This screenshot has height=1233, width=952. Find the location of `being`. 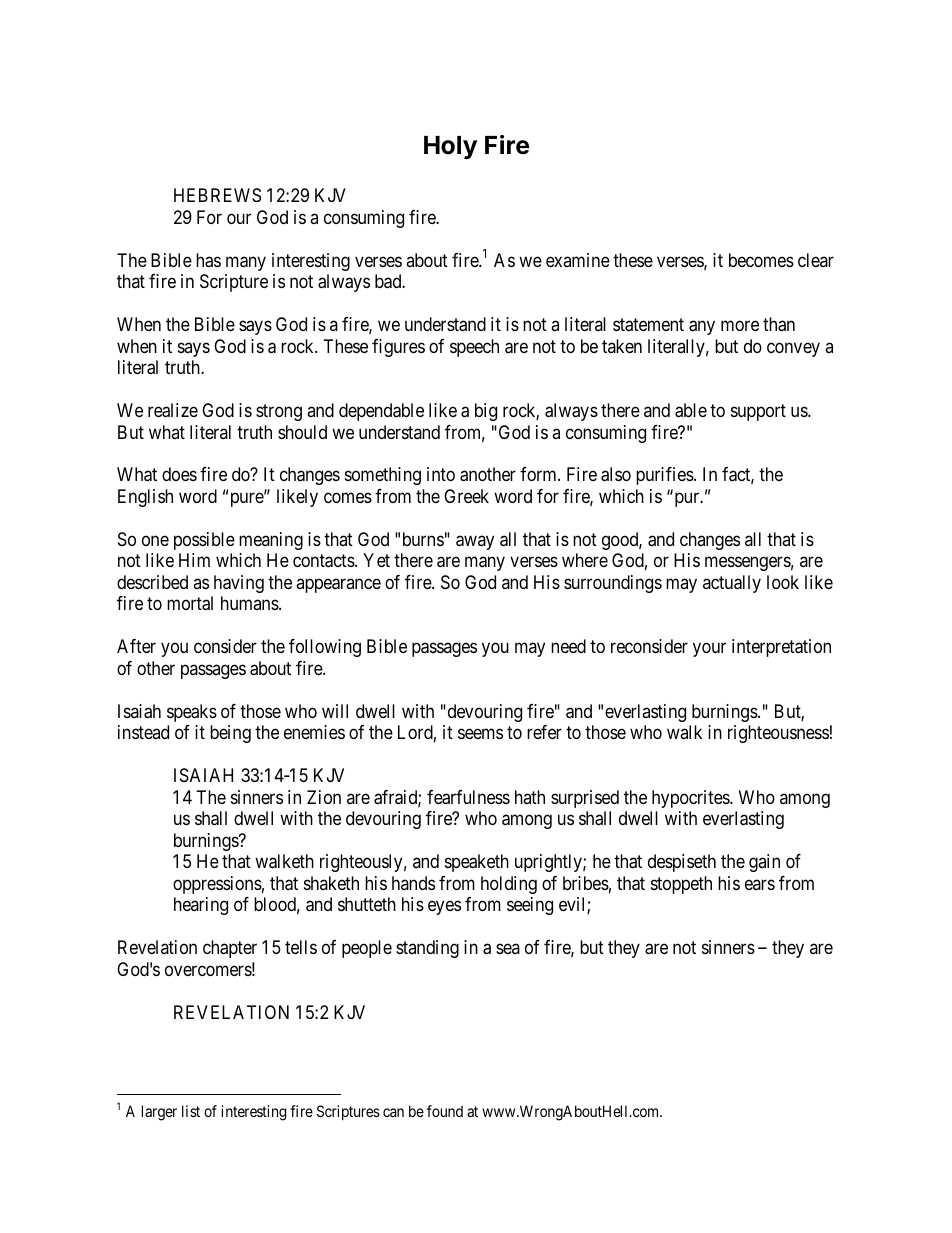

being is located at coordinates (230, 734).
